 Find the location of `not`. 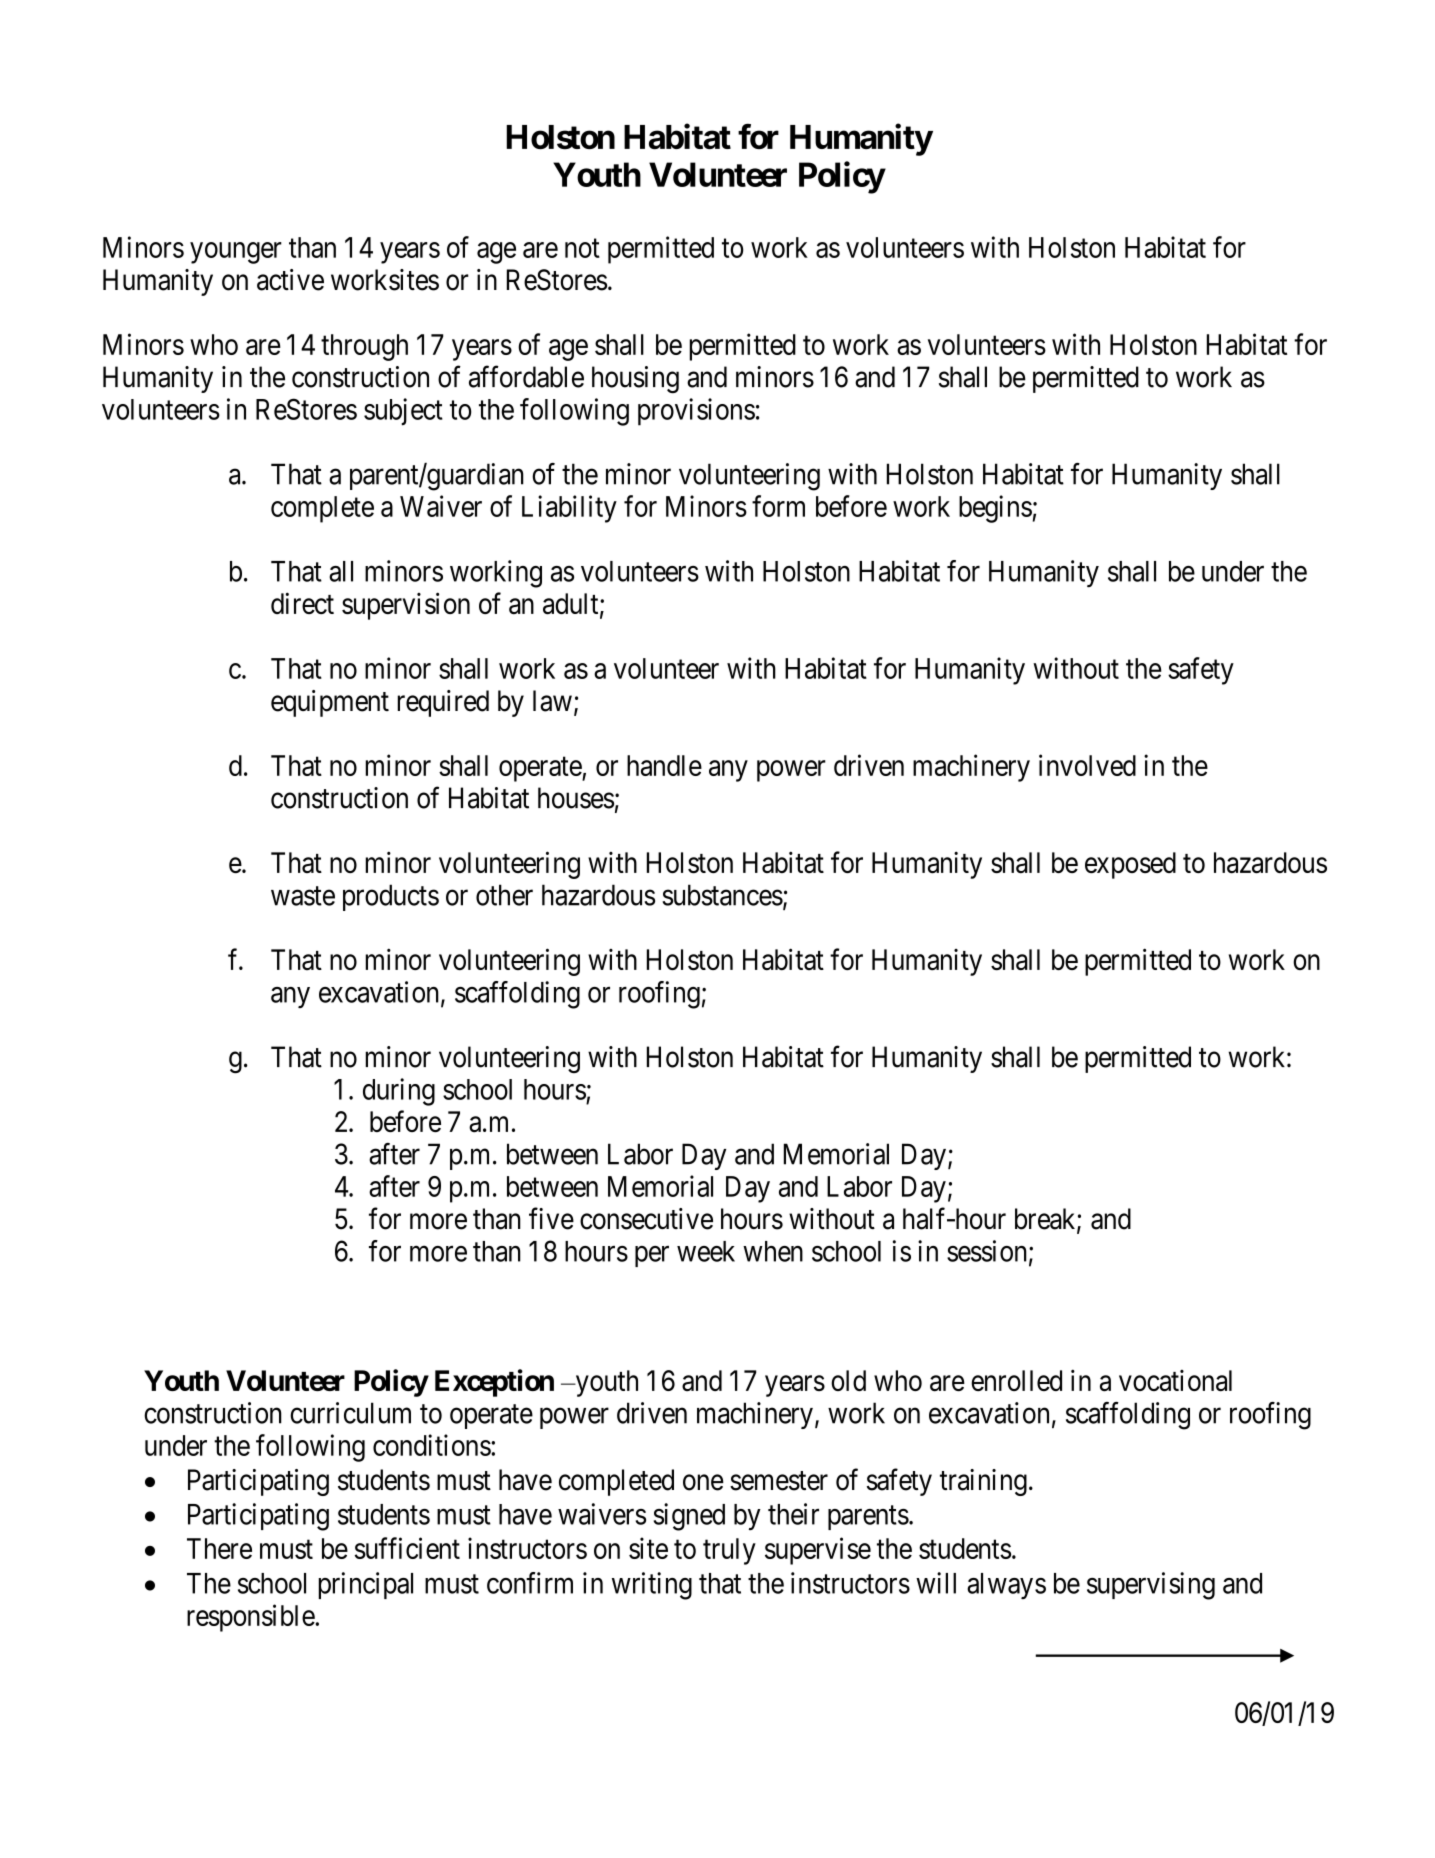

not is located at coordinates (582, 248).
